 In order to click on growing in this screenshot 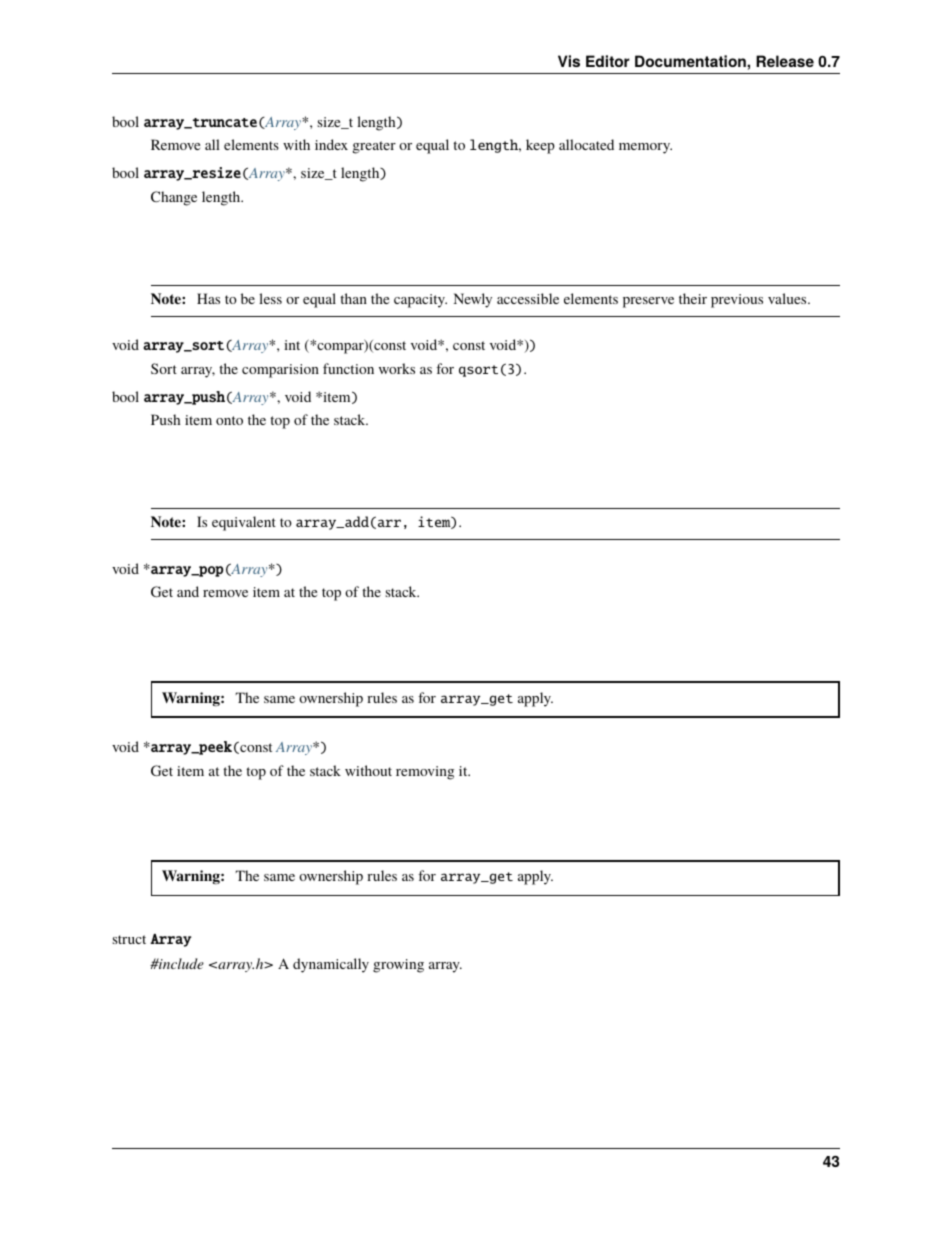, I will do `click(398, 966)`.
